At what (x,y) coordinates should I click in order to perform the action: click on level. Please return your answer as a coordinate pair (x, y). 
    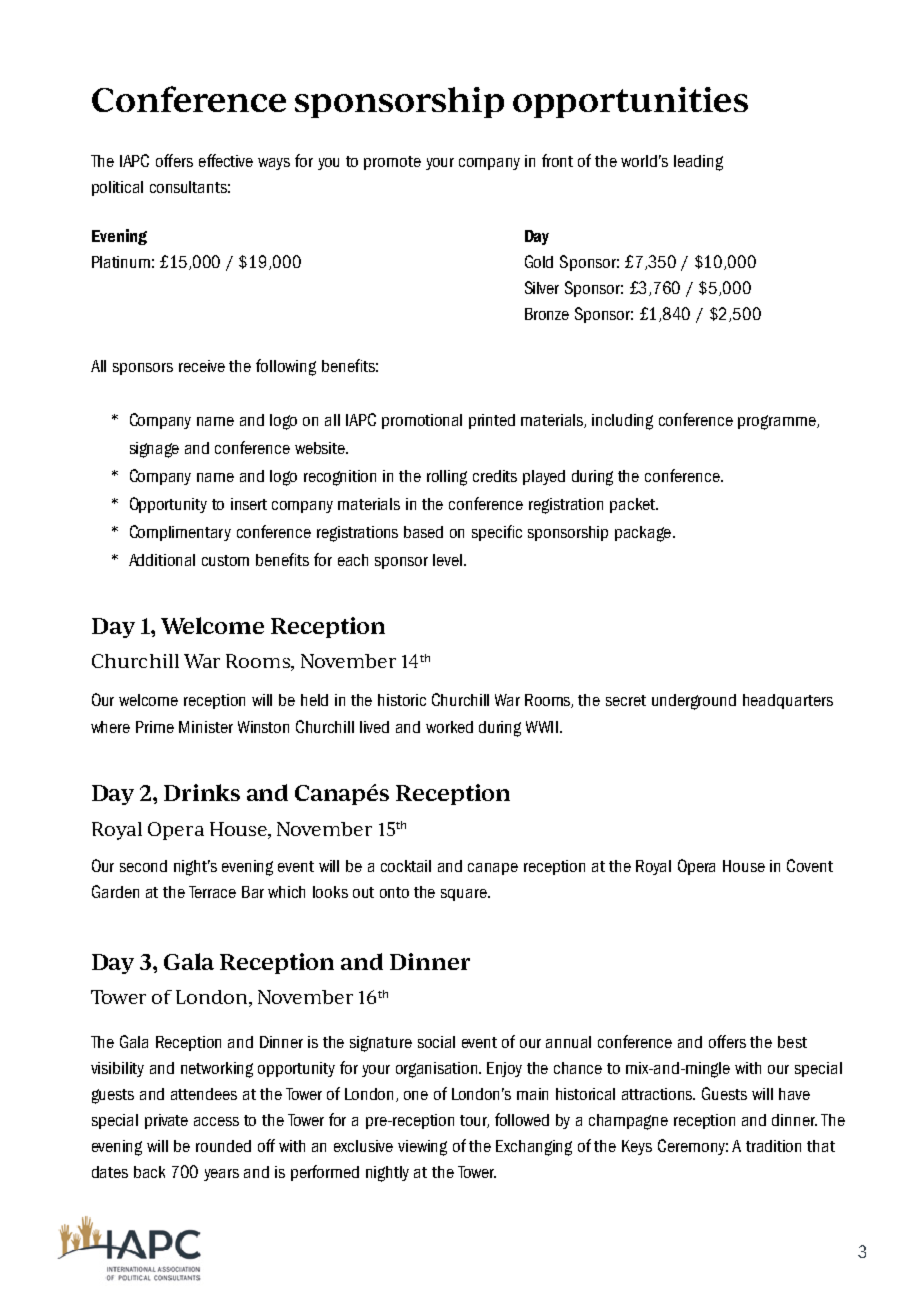
    Looking at the image, I should click on (449, 560).
